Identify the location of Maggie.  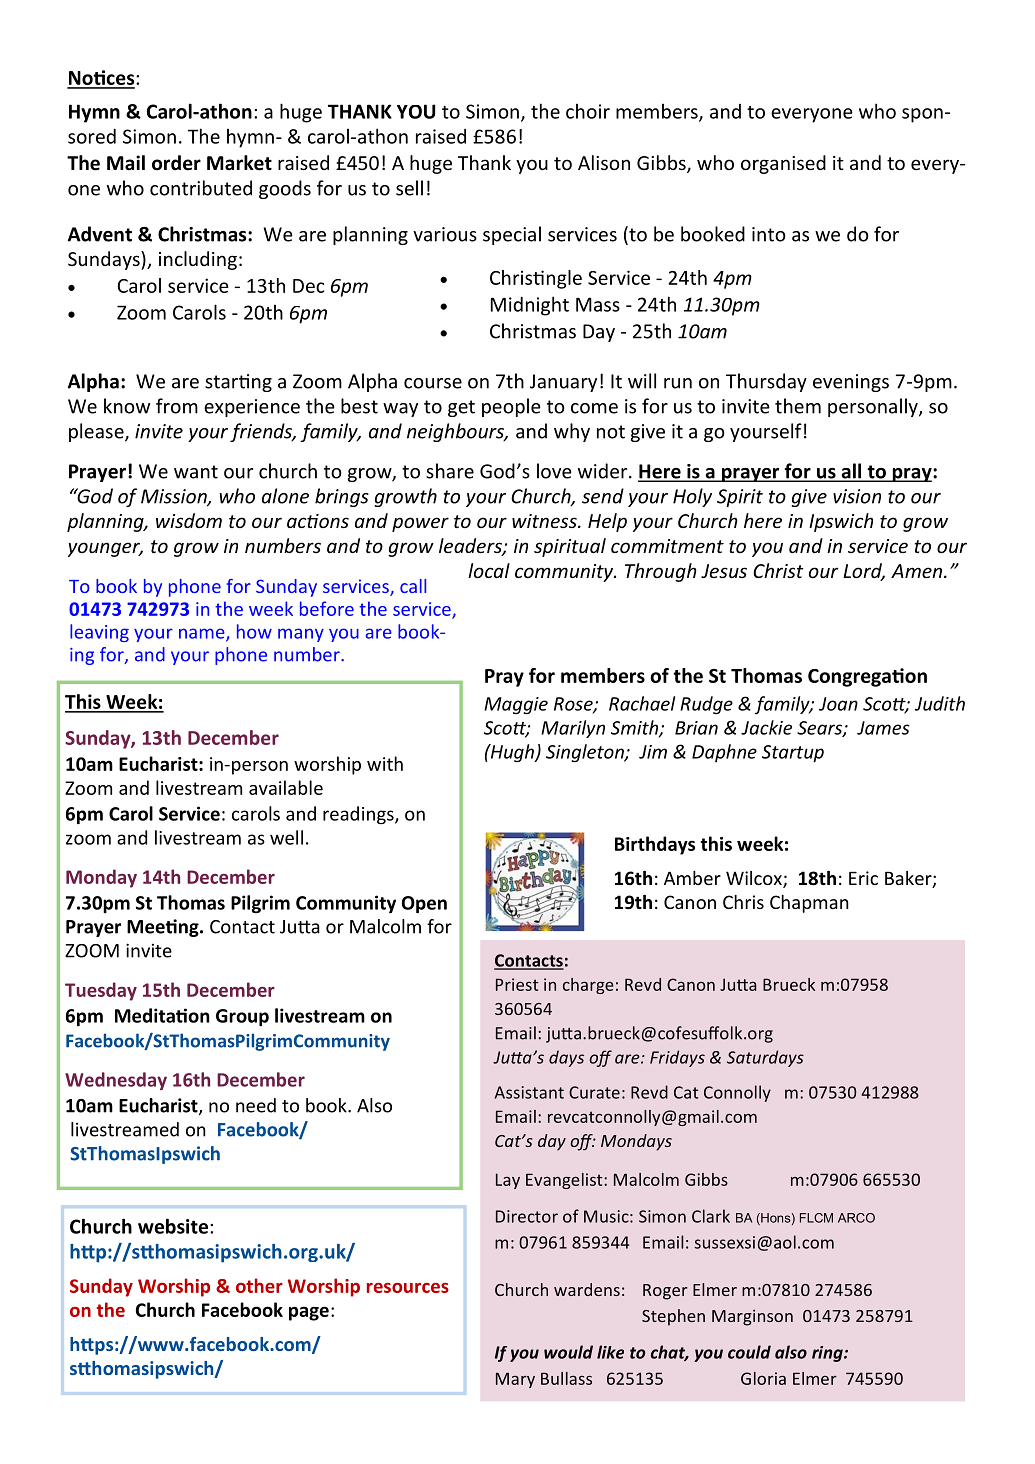
(516, 705).
